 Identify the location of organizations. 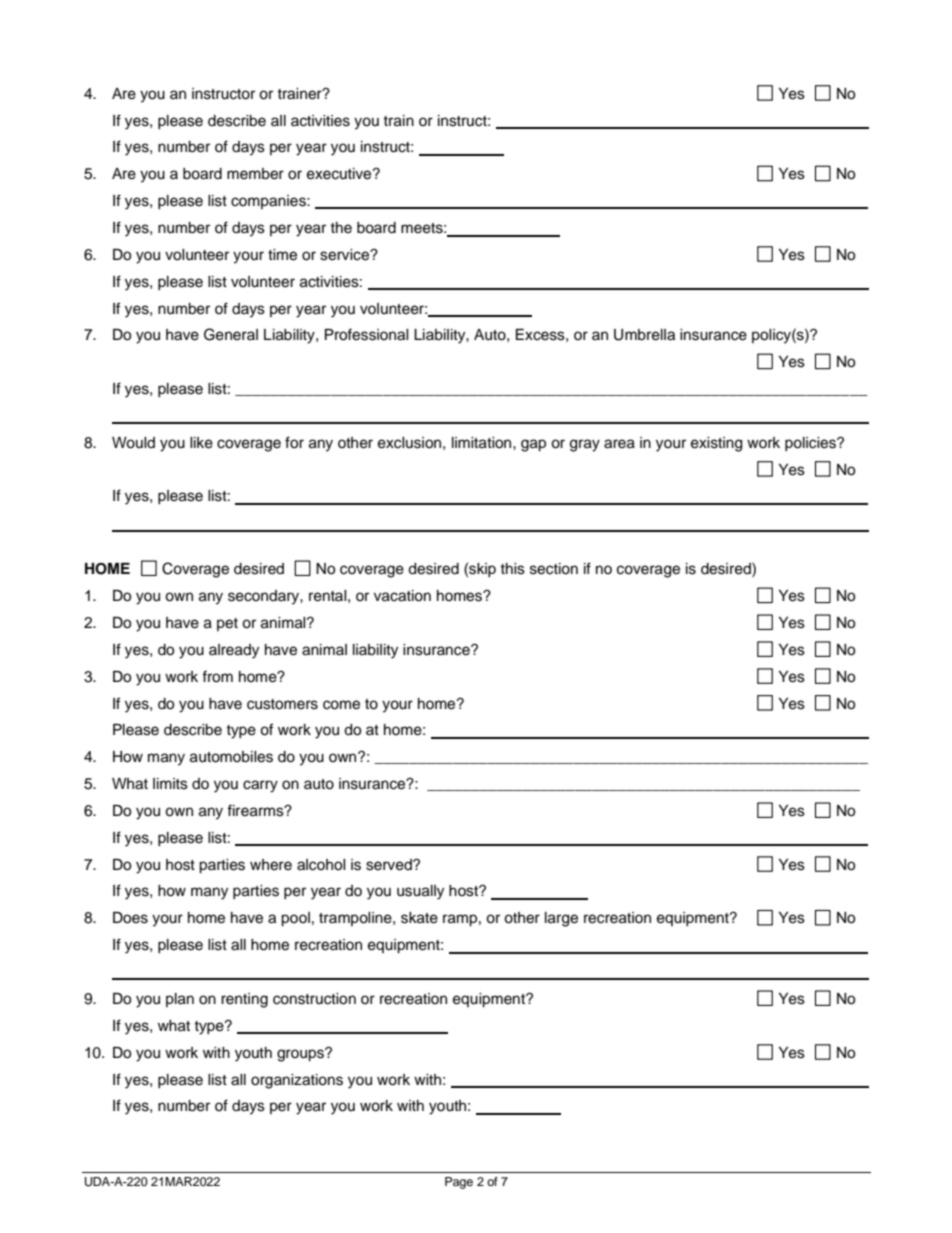
(297, 1081).
